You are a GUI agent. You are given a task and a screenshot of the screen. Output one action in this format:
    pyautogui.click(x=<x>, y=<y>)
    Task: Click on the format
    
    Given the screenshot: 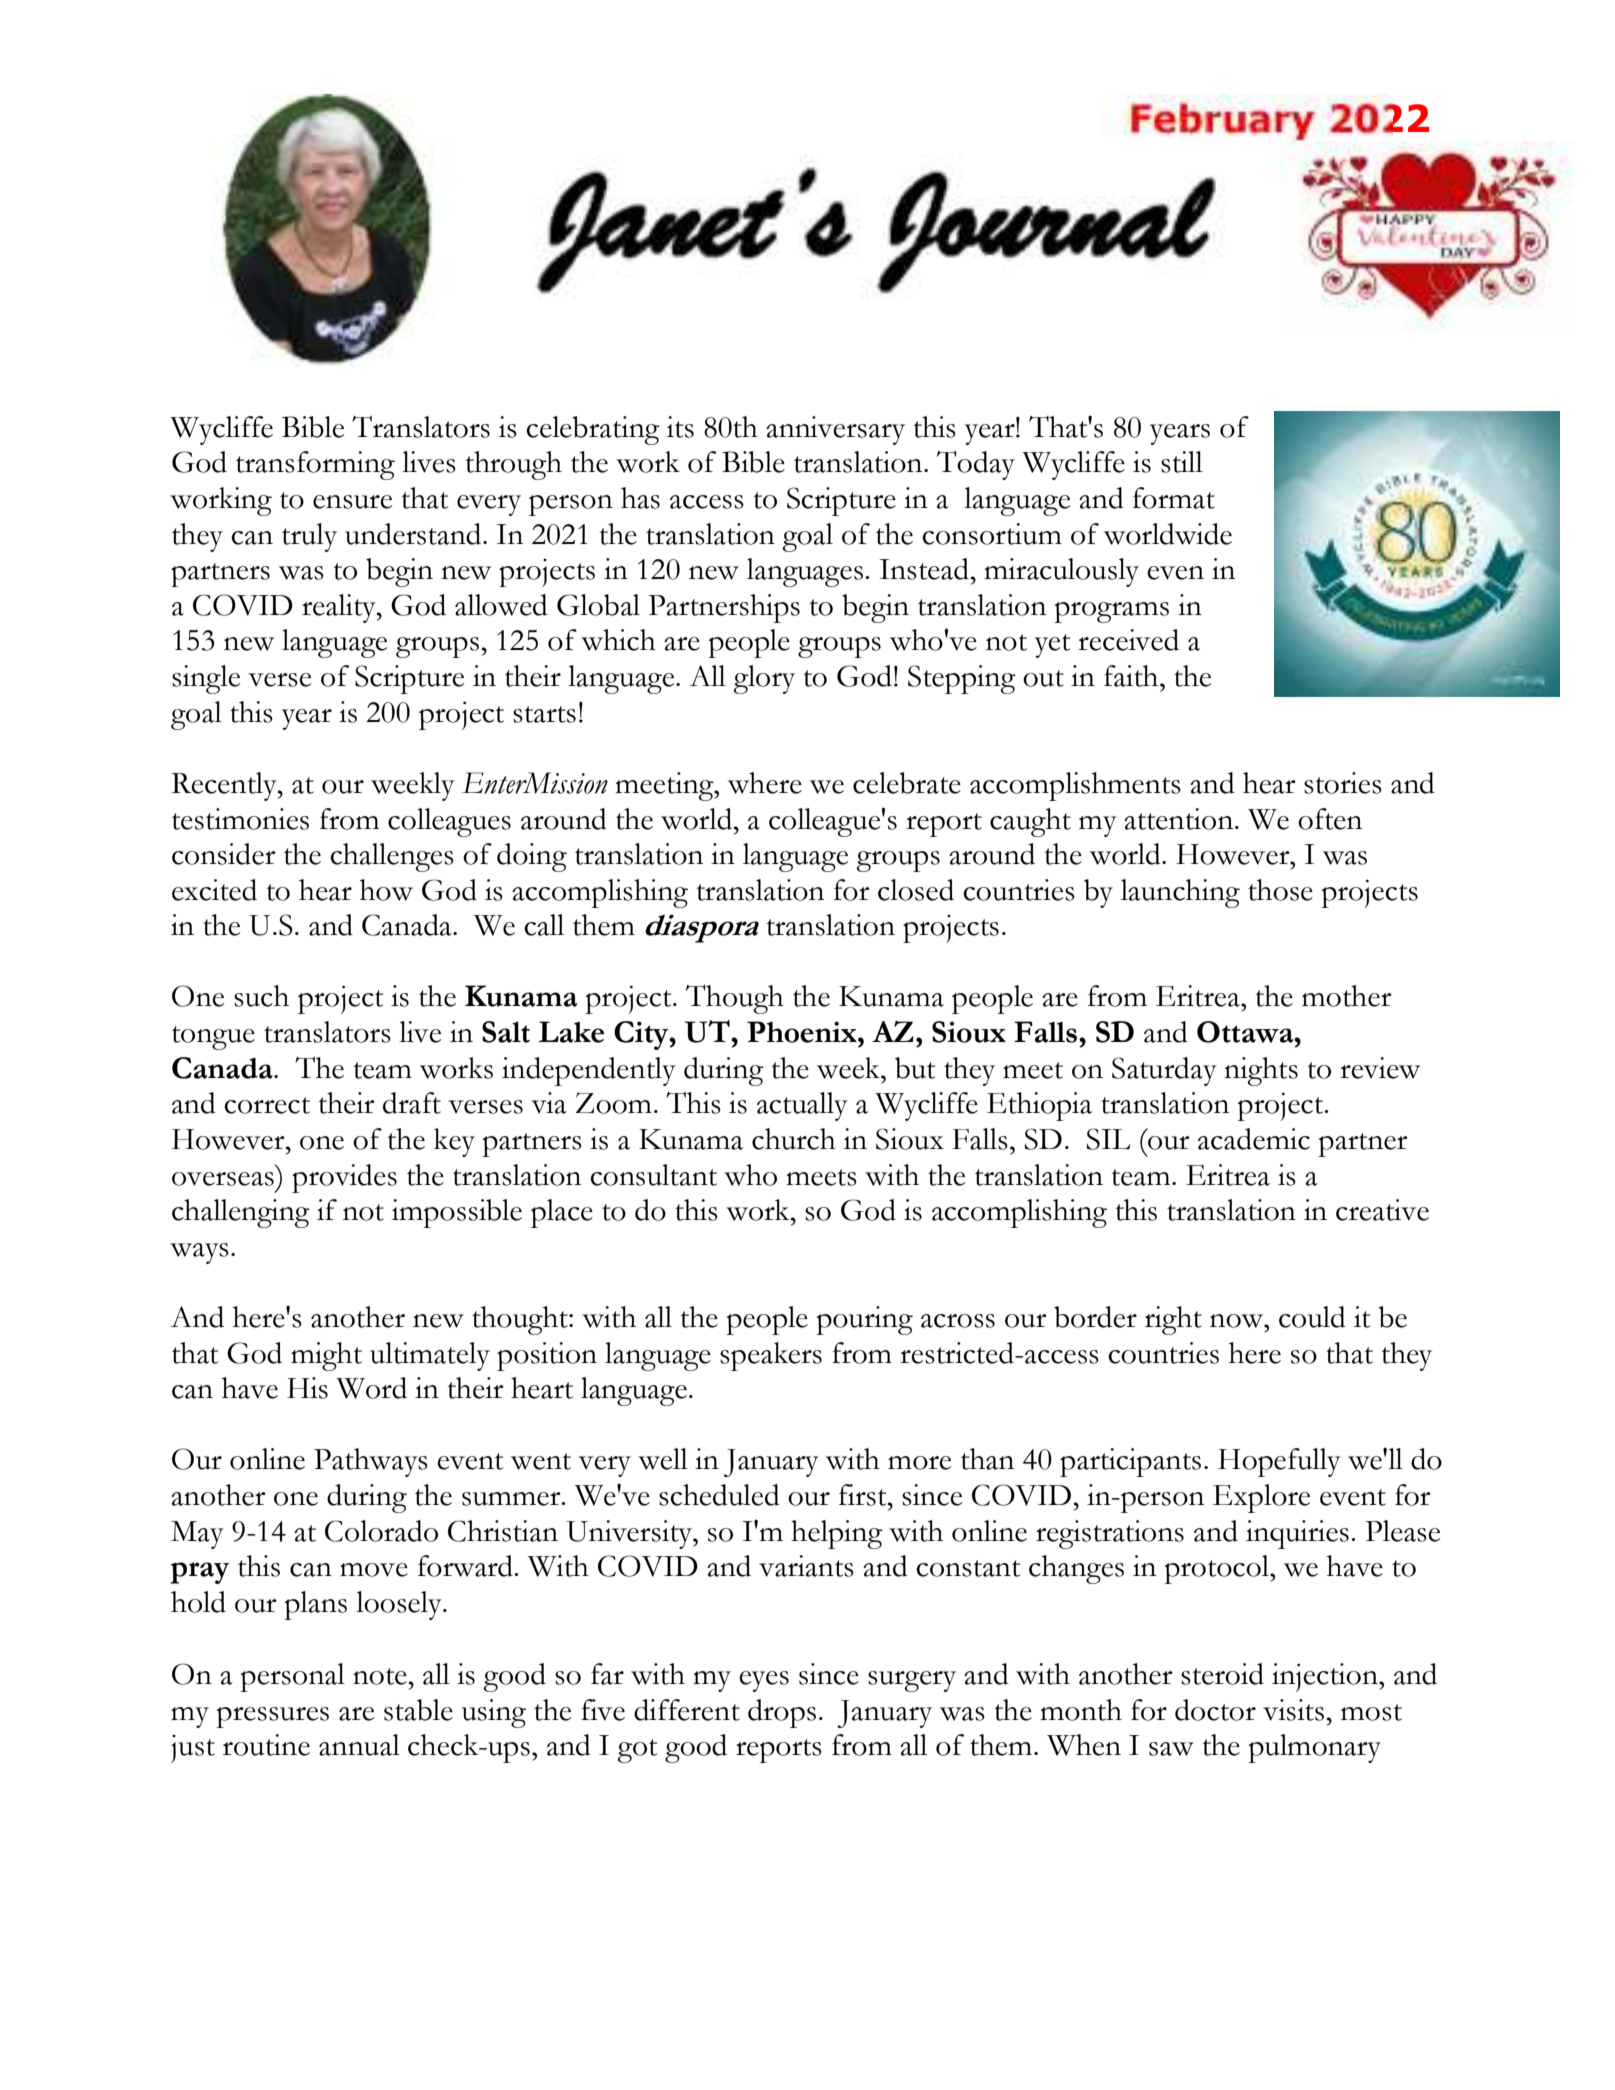 What is the action you would take?
    pyautogui.click(x=1174, y=498)
